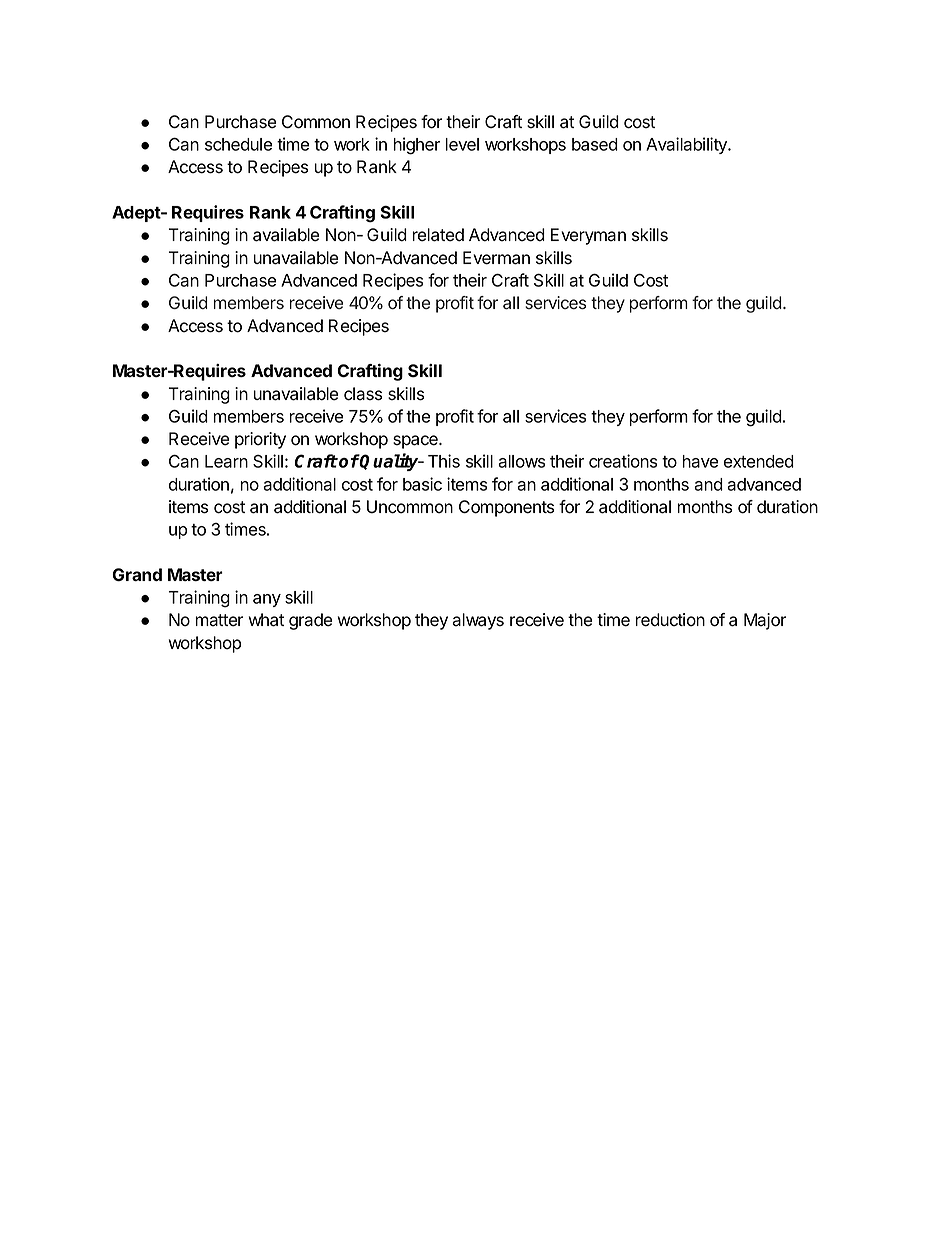 This screenshot has height=1233, width=952. What do you see at coordinates (595, 144) in the screenshot?
I see `based` at bounding box center [595, 144].
